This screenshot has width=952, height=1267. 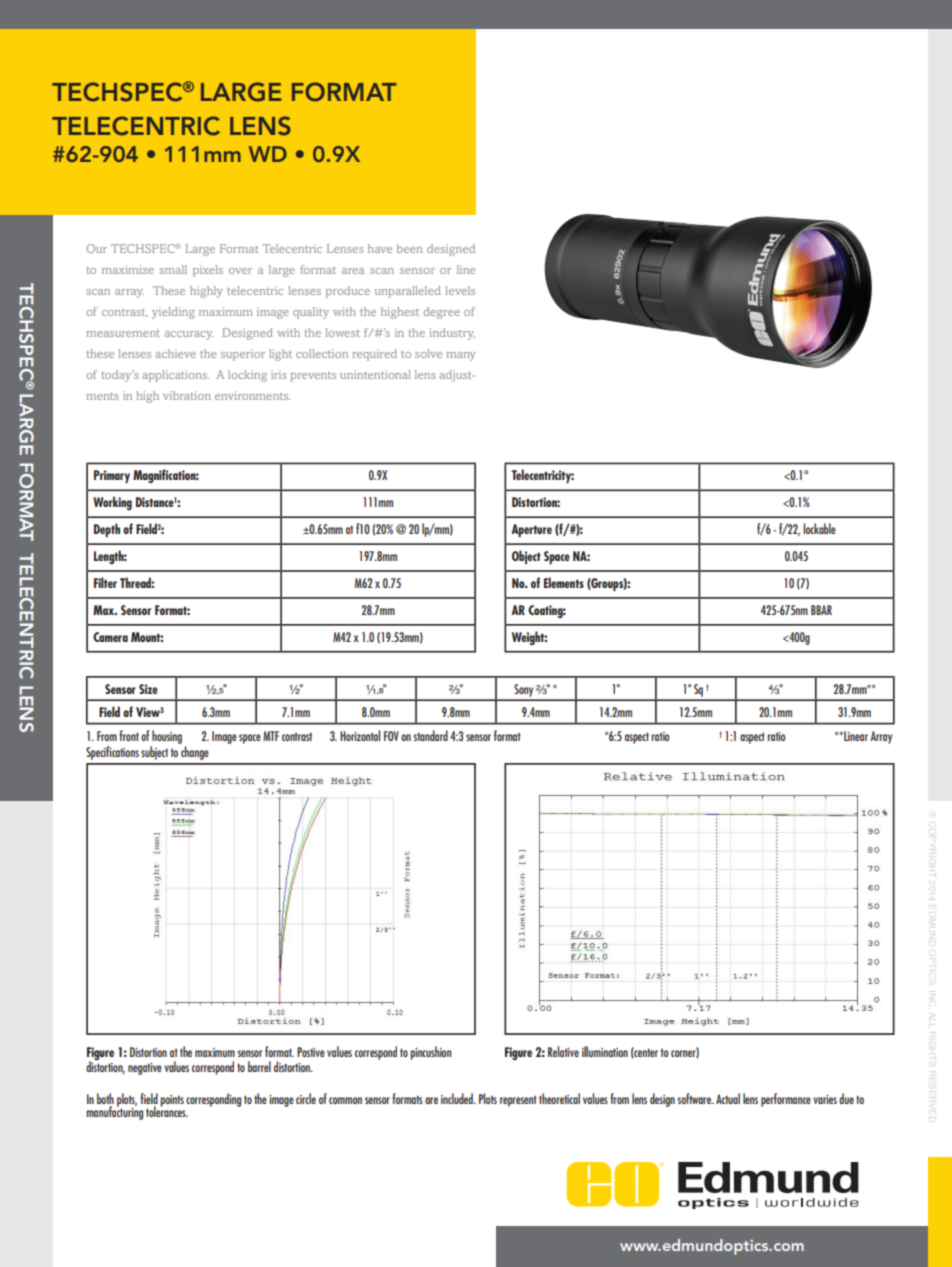 I want to click on lockable, so click(x=819, y=528).
